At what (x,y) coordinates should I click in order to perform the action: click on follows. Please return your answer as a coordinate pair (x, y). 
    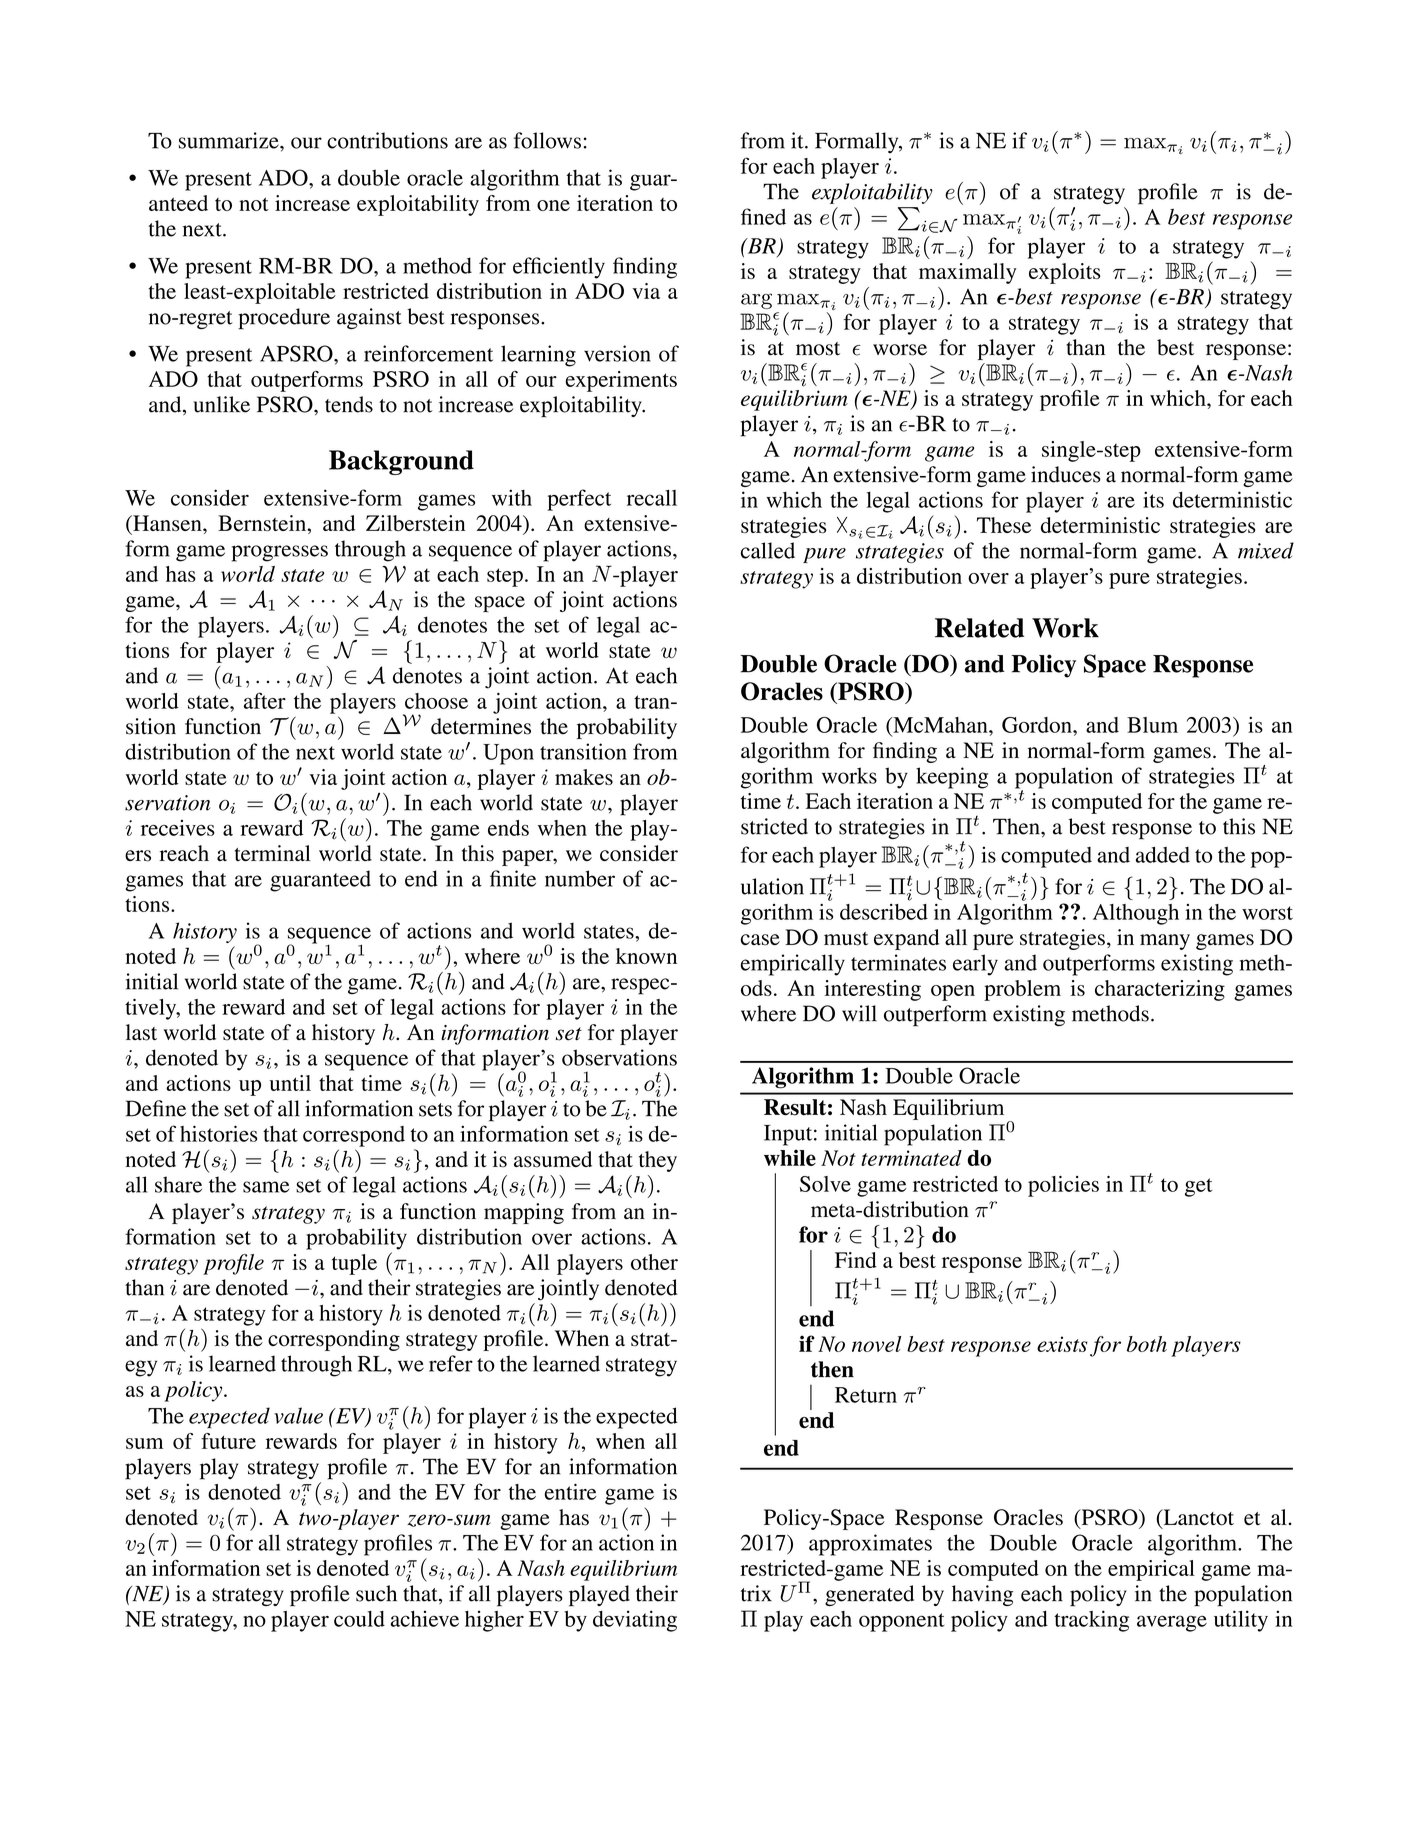
    Looking at the image, I should click on (547, 140).
